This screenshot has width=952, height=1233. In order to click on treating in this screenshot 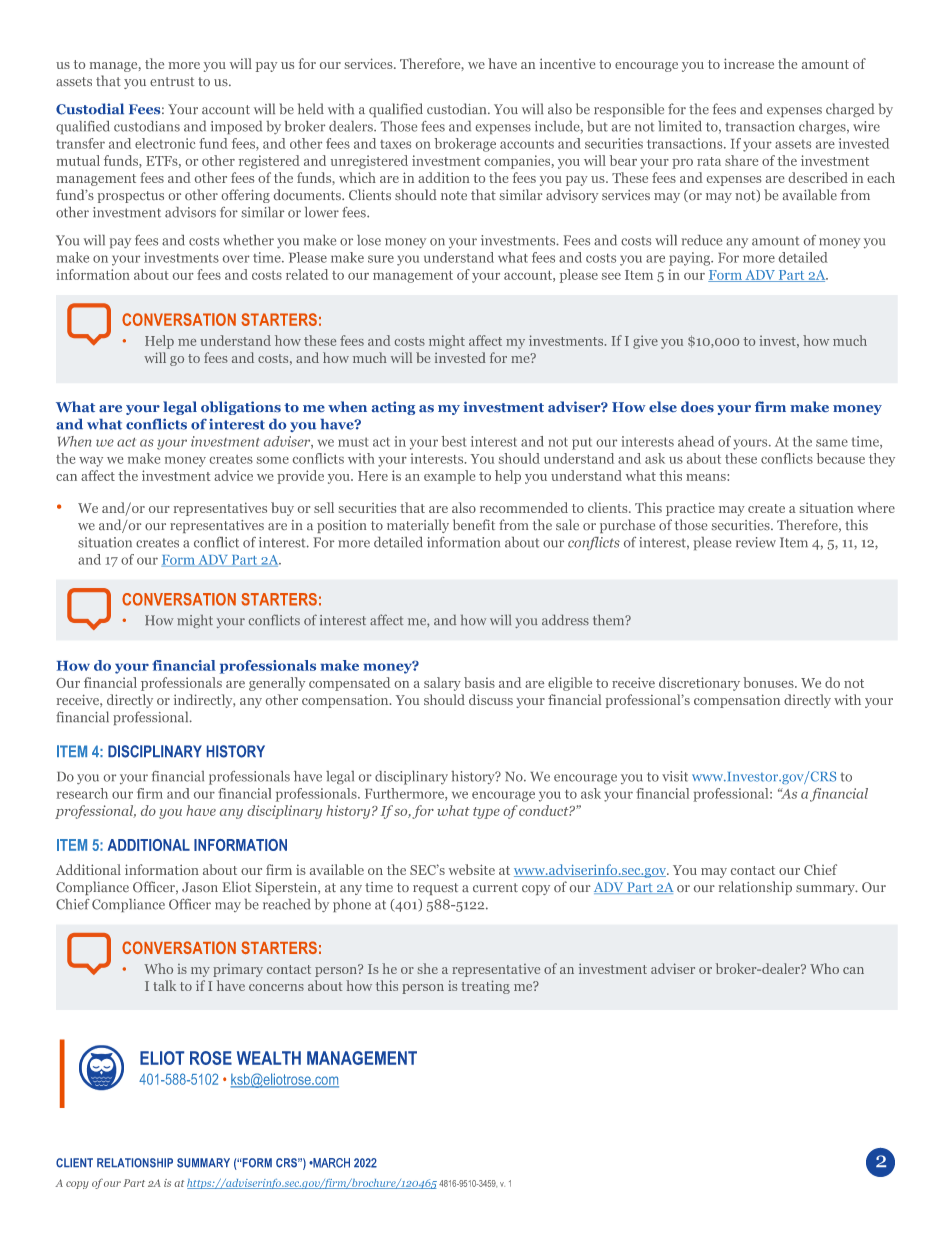, I will do `click(485, 987)`.
